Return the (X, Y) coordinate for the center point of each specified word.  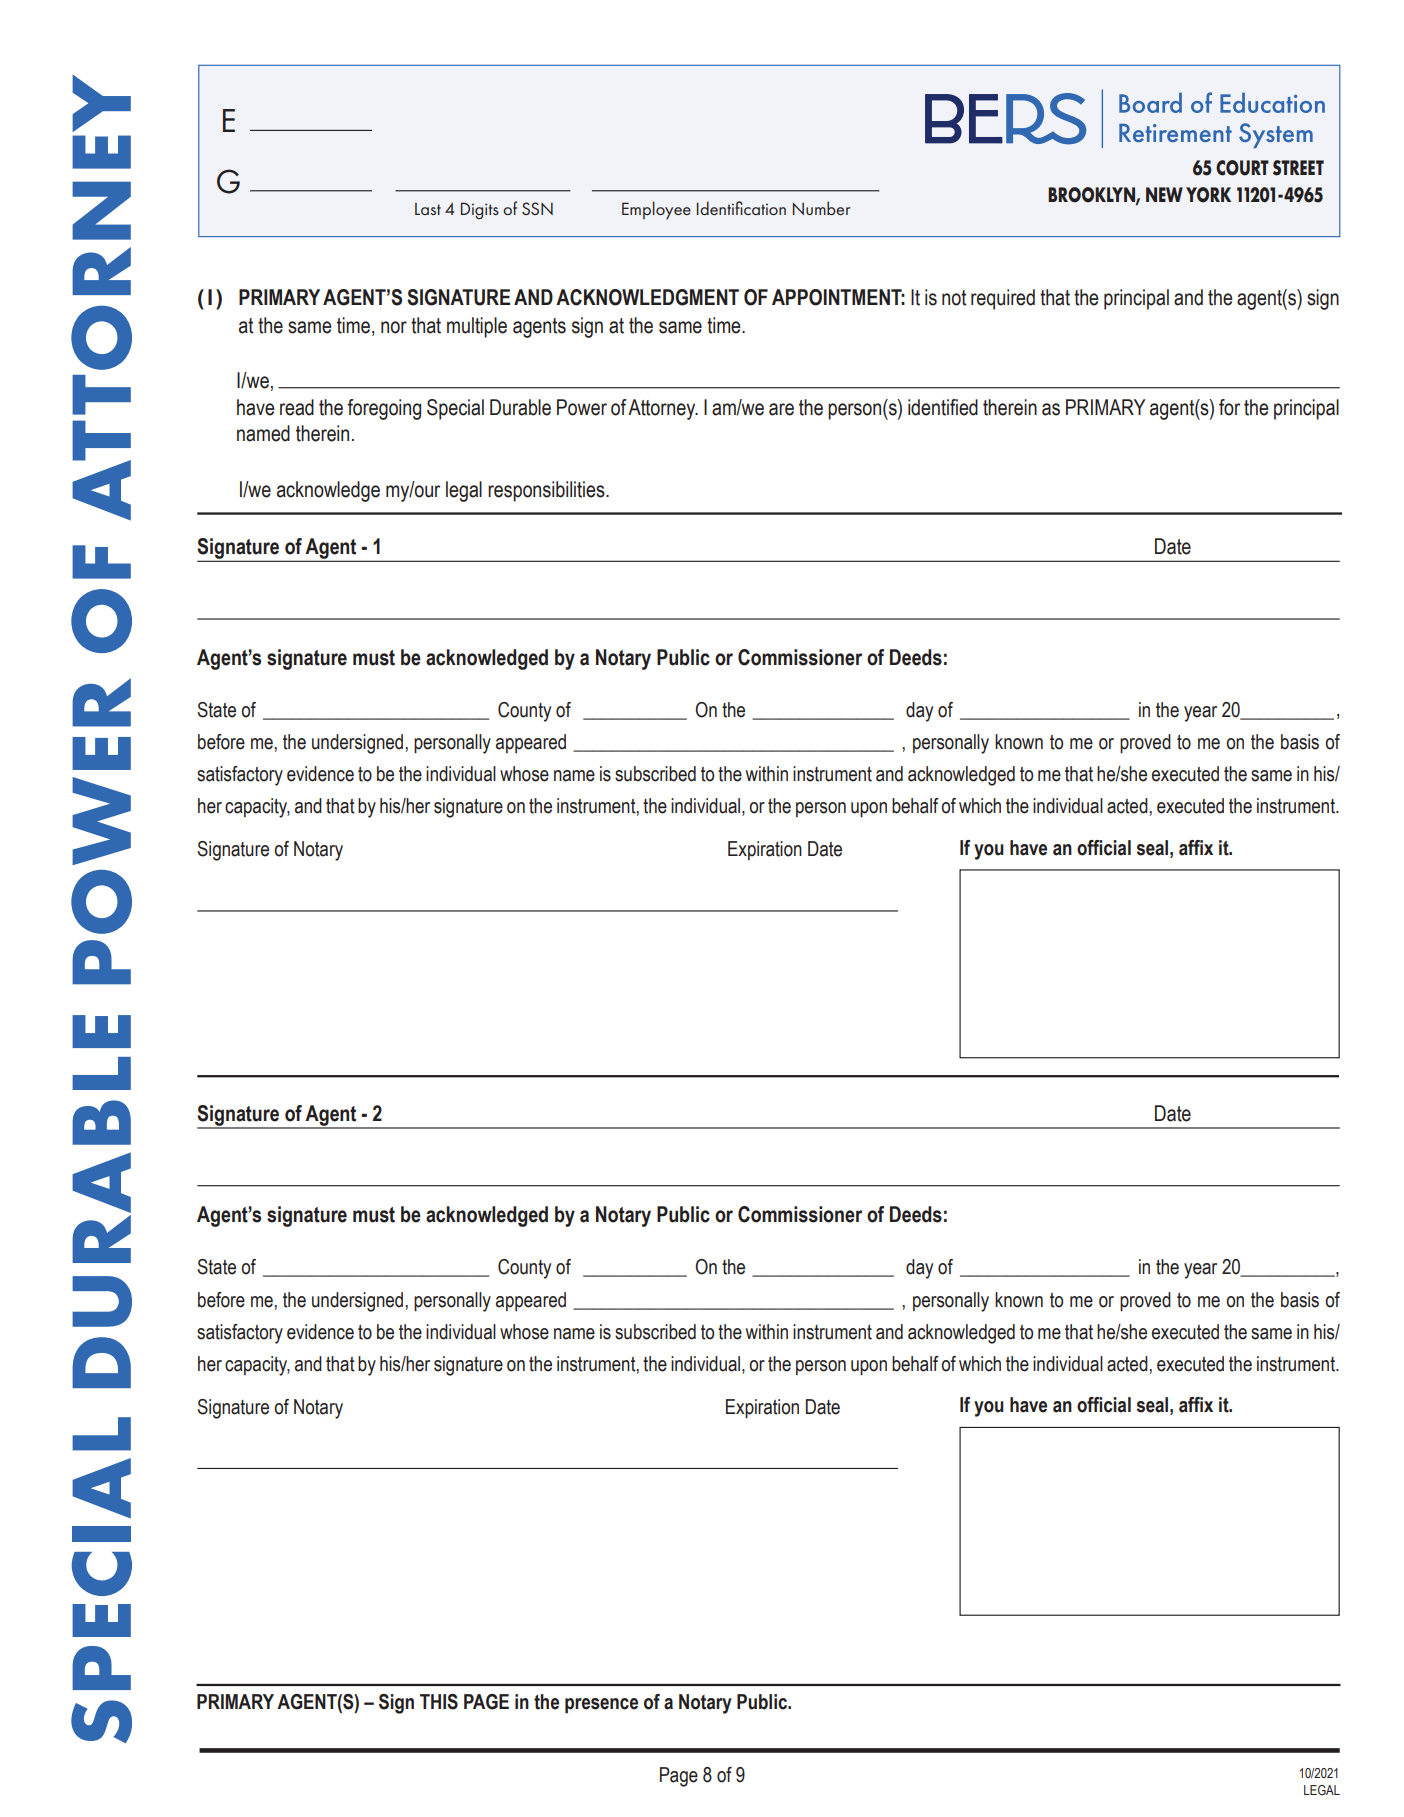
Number (822, 208)
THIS (439, 1702)
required (1003, 299)
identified (943, 407)
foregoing (384, 409)
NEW (1164, 194)
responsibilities (547, 491)
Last (428, 209)
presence (601, 1706)
